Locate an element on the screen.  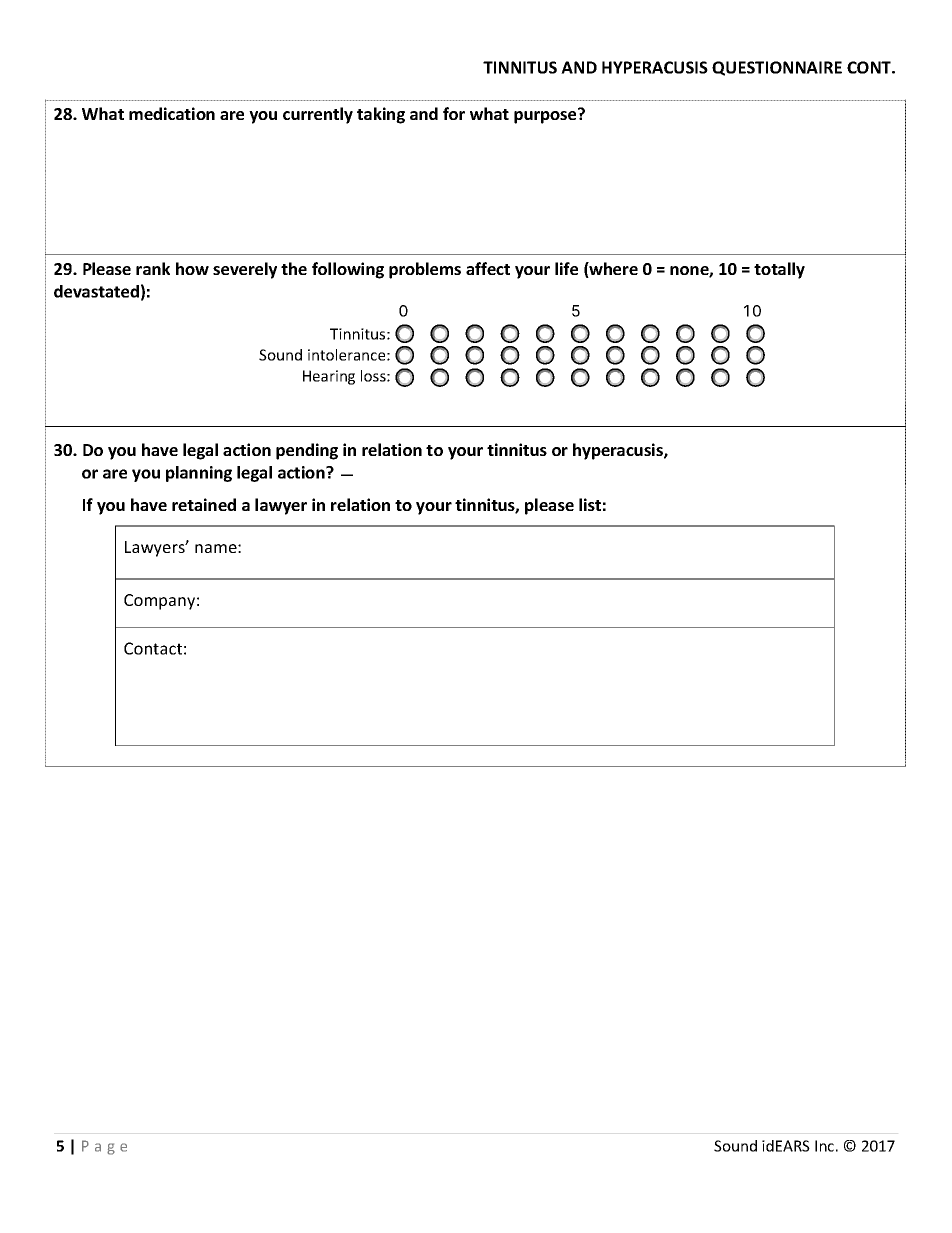
purpose is located at coordinates (546, 116).
